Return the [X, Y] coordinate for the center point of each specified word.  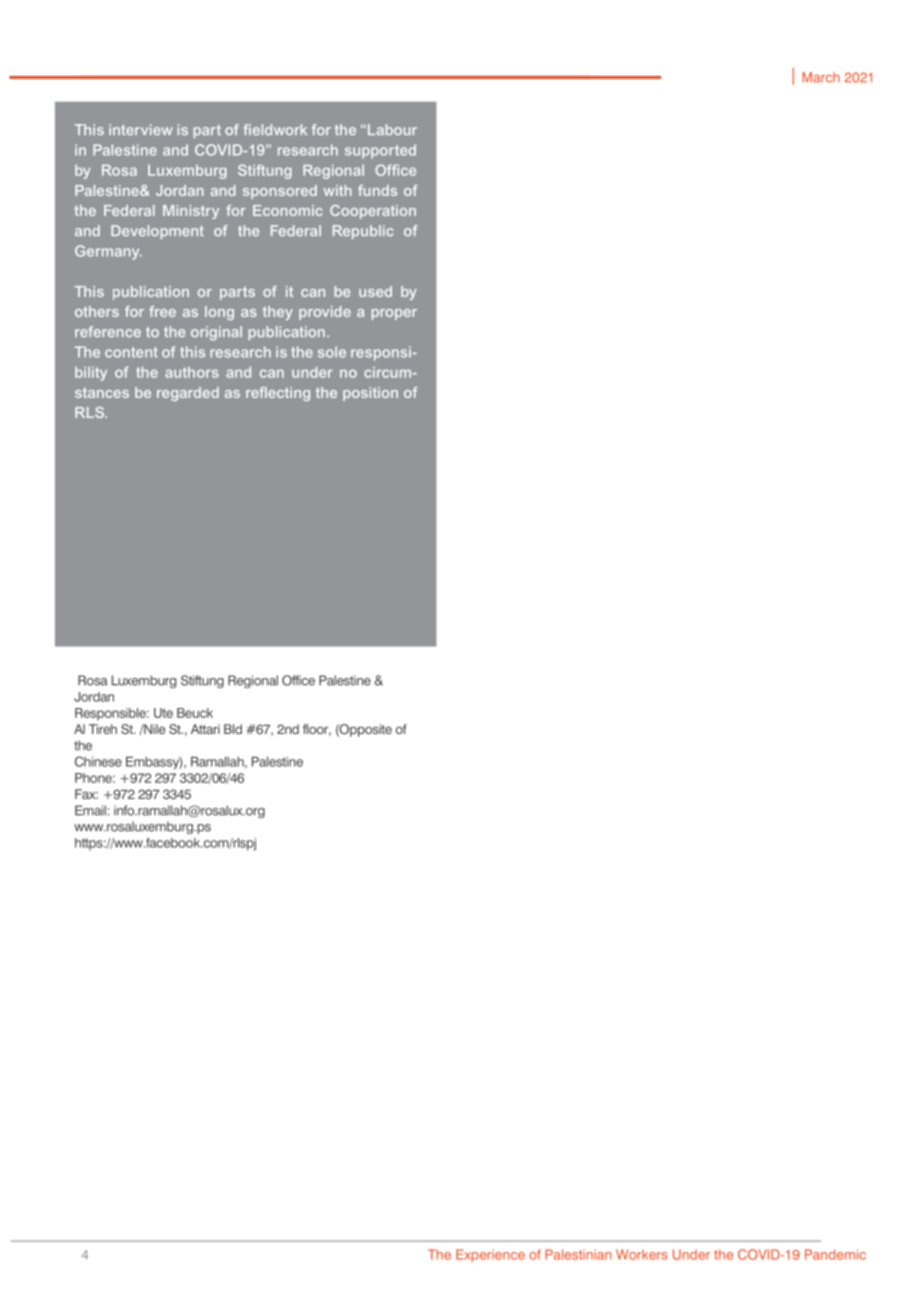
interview [141, 129]
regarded [188, 394]
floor [317, 730]
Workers [642, 1254]
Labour [392, 129]
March [821, 77]
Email [90, 810]
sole [332, 352]
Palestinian [578, 1254]
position [370, 394]
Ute [163, 713]
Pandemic [835, 1254]
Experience [490, 1255]
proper [394, 314]
